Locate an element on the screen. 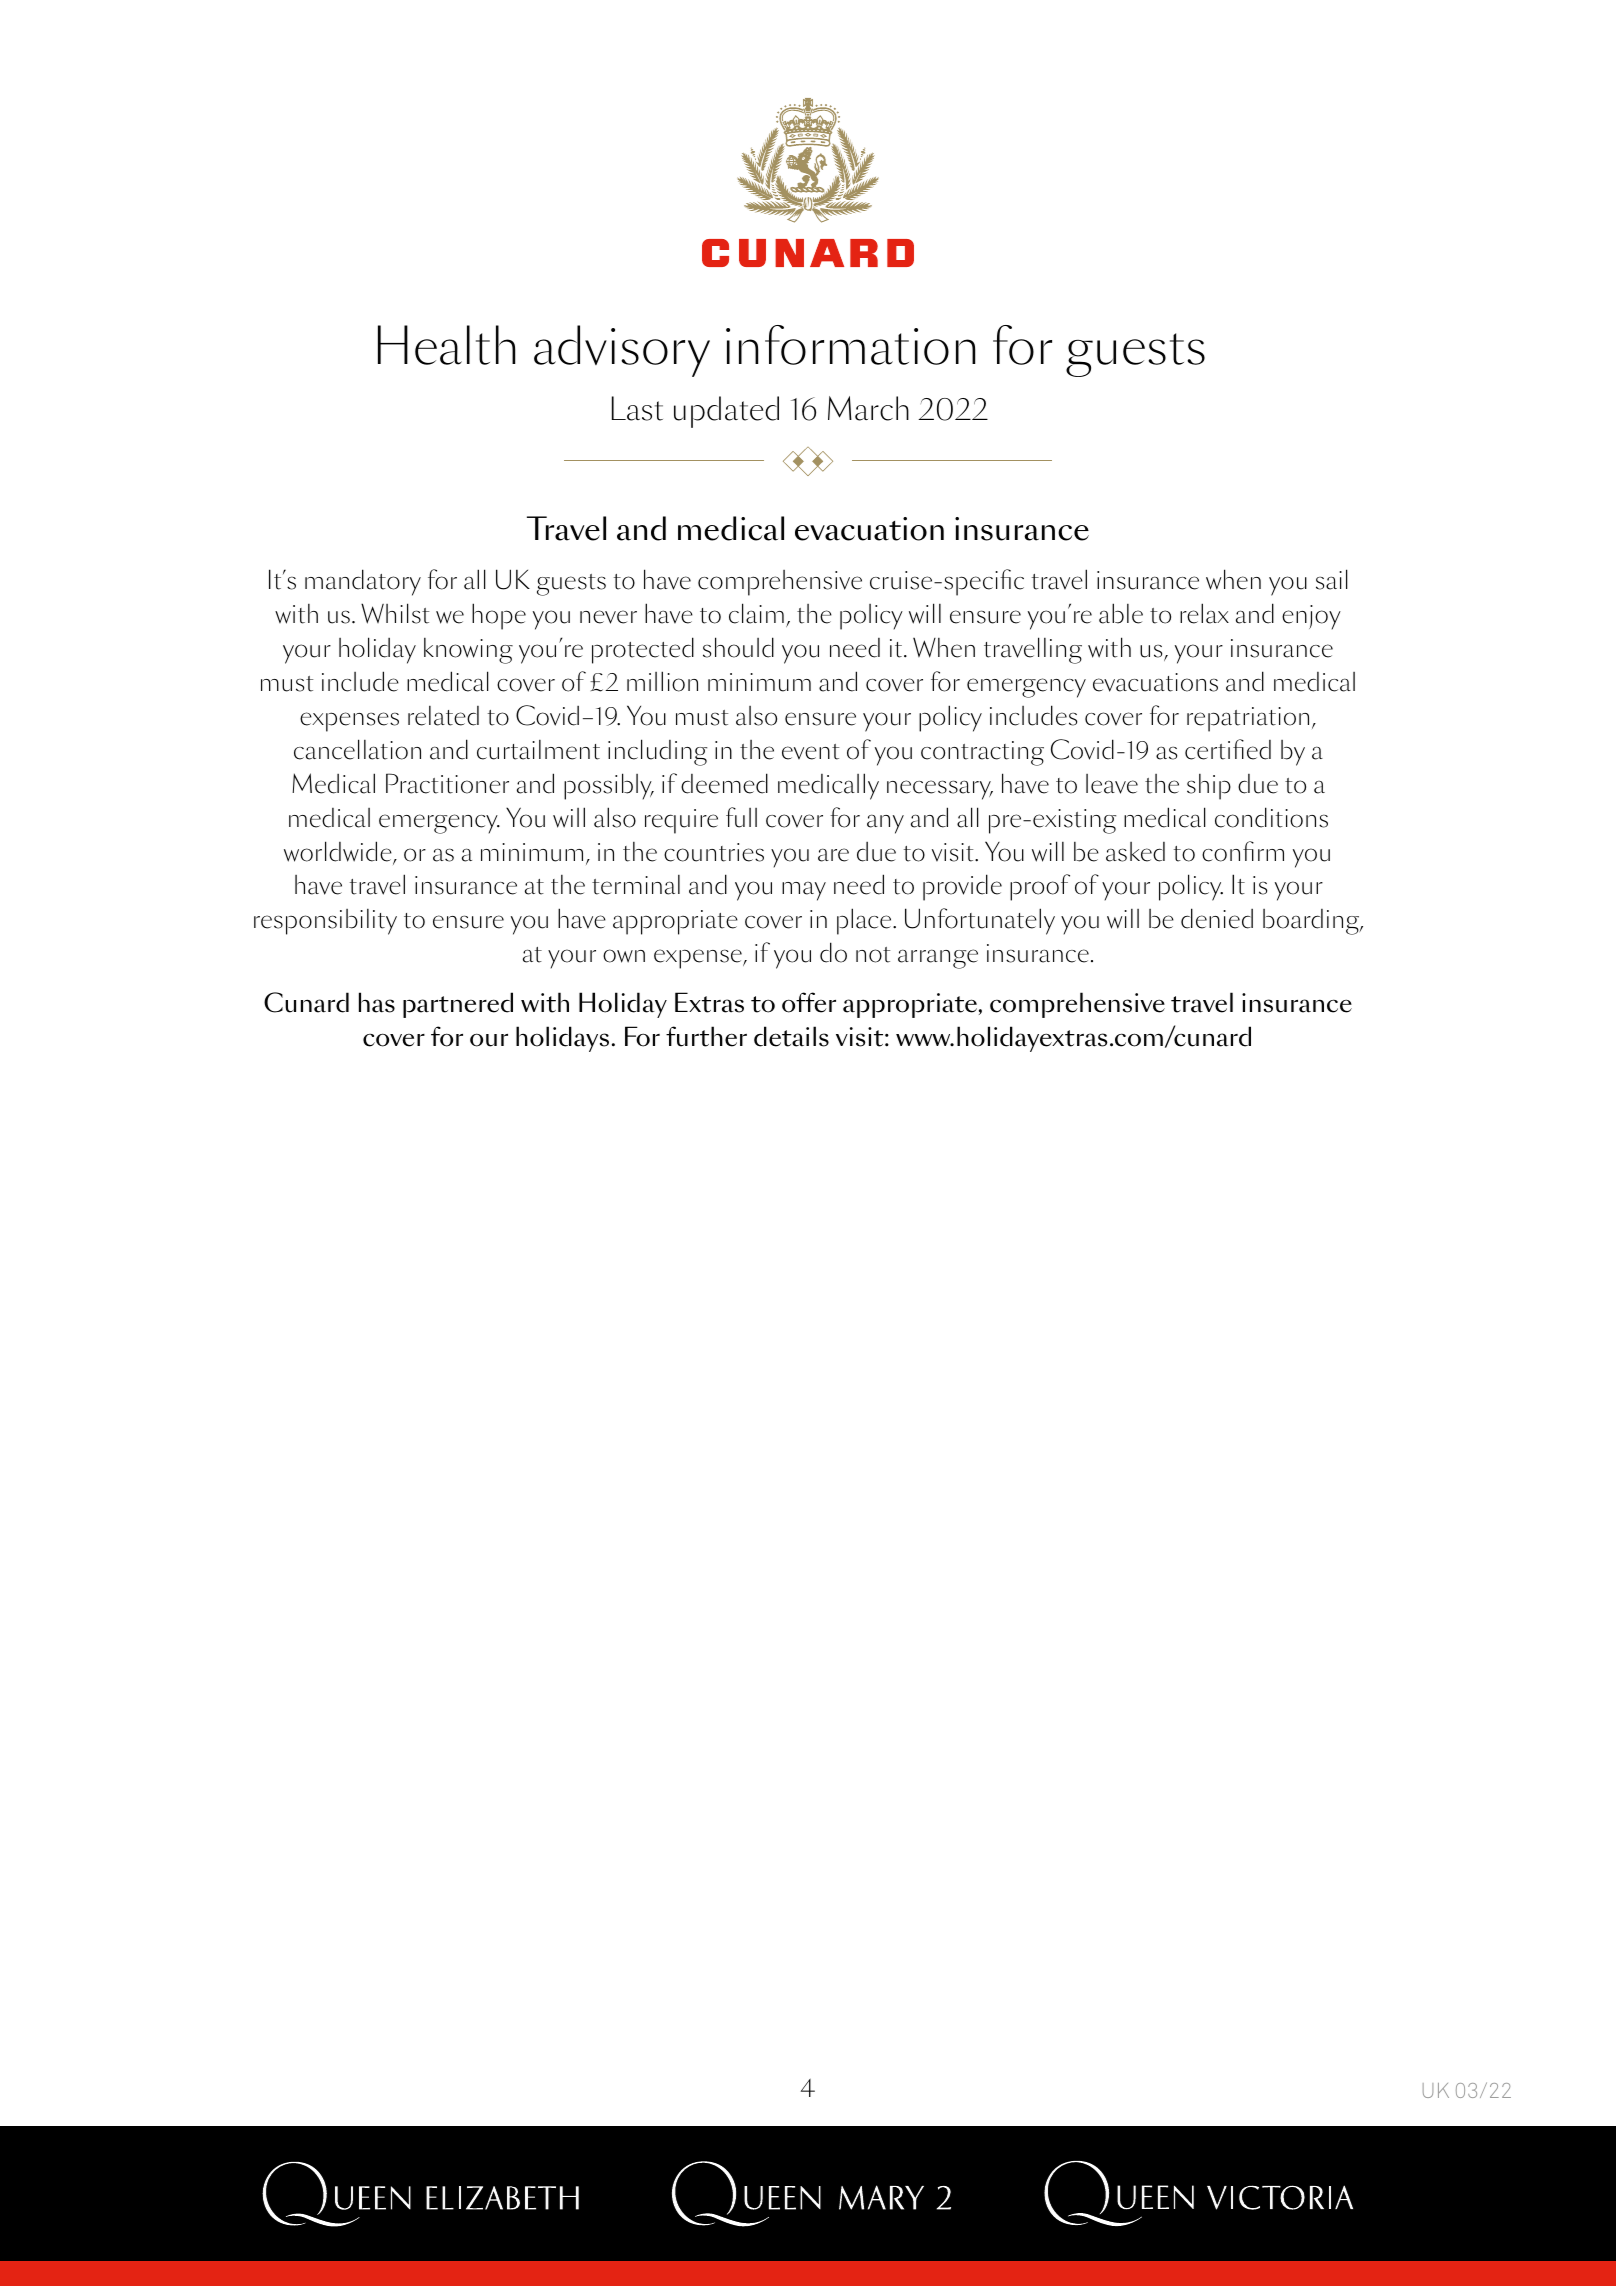 Image resolution: width=1616 pixels, height=2286 pixels. information is located at coordinates (850, 345).
